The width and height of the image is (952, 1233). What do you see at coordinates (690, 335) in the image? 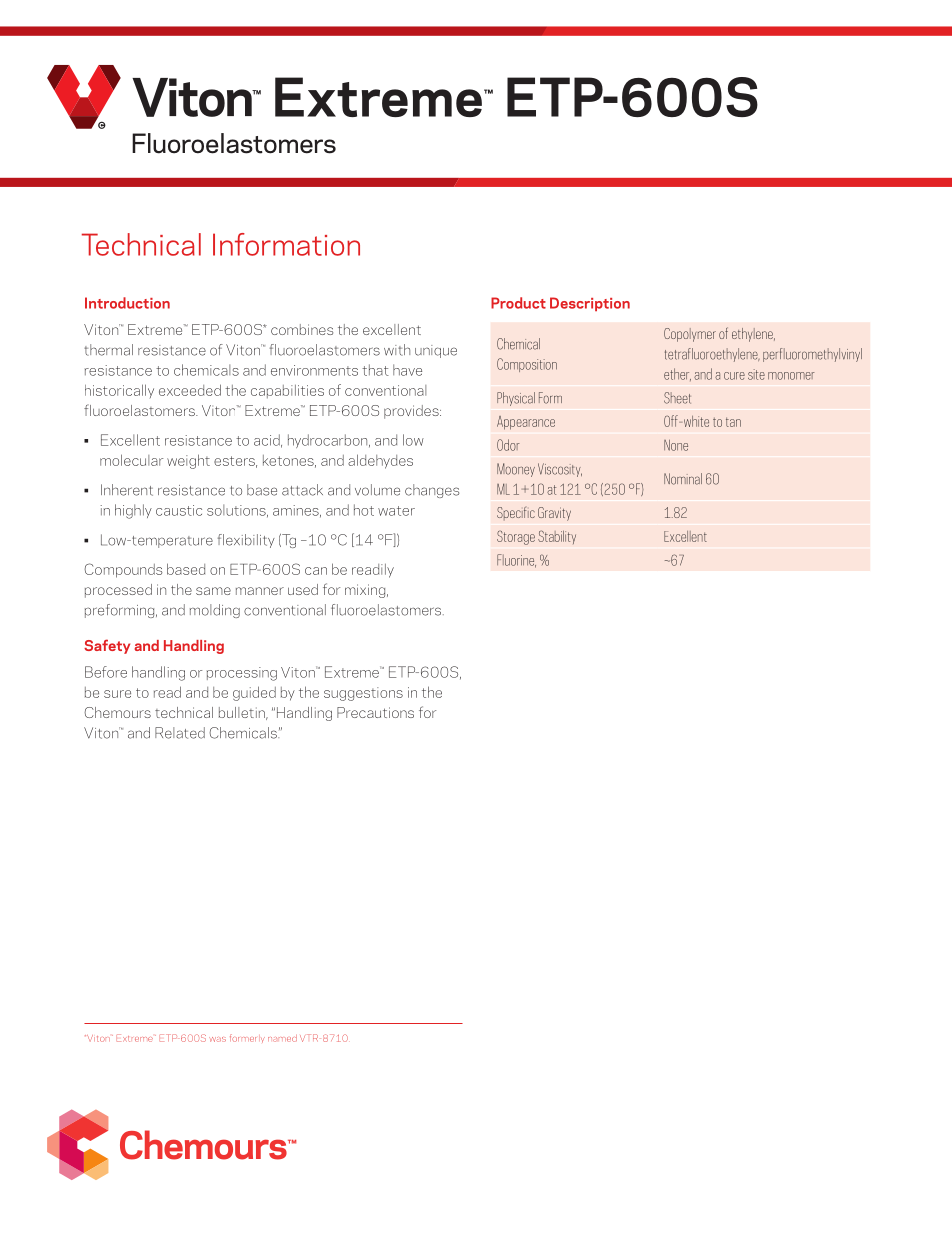
I see `Copolymer` at bounding box center [690, 335].
